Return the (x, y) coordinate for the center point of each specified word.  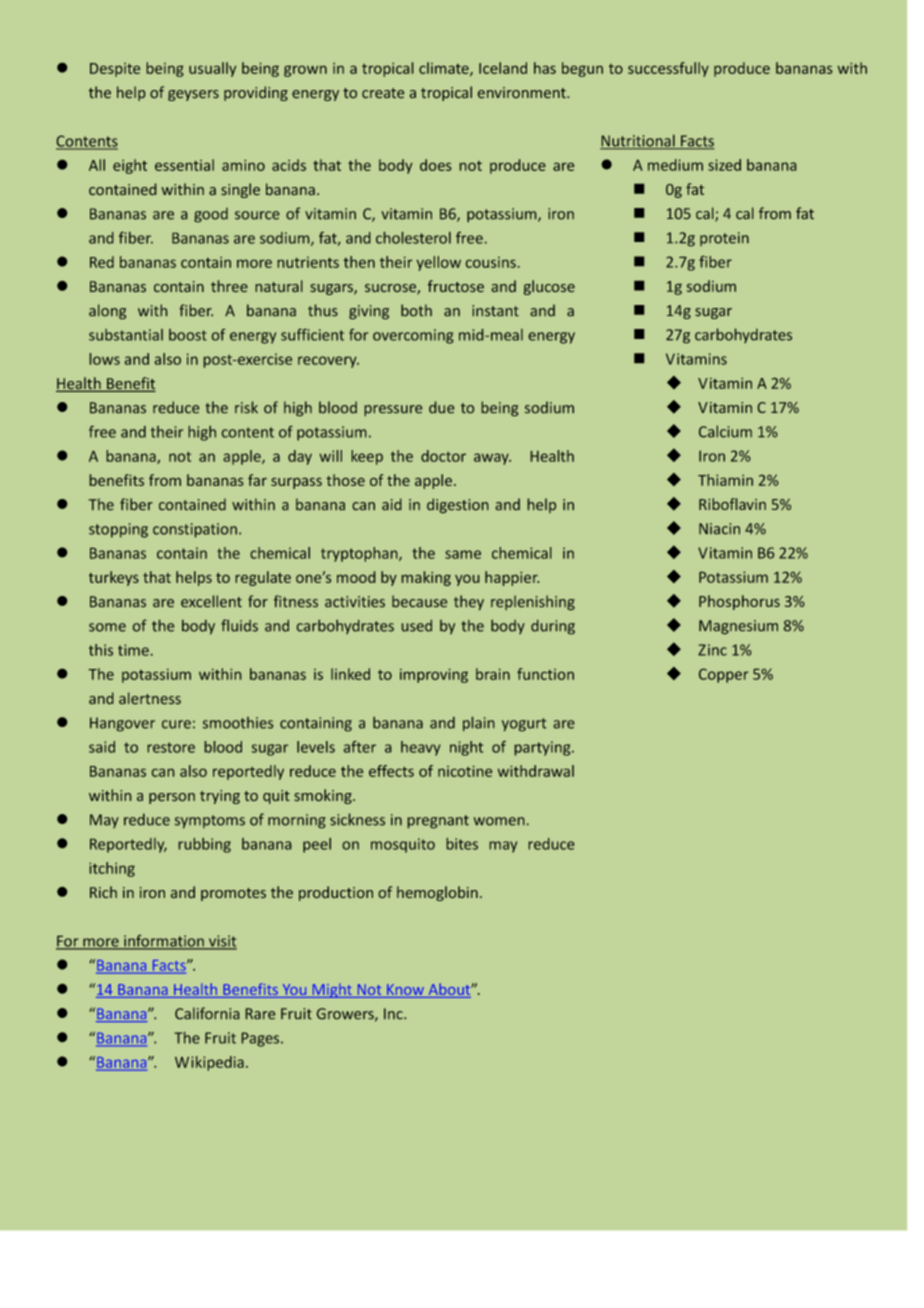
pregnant (438, 821)
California (207, 1013)
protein (724, 239)
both (416, 310)
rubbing (205, 845)
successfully (668, 69)
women (499, 821)
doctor (443, 456)
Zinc (712, 650)
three (229, 286)
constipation (195, 530)
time (133, 650)
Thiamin (725, 480)
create (383, 93)
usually (212, 69)
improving (434, 676)
